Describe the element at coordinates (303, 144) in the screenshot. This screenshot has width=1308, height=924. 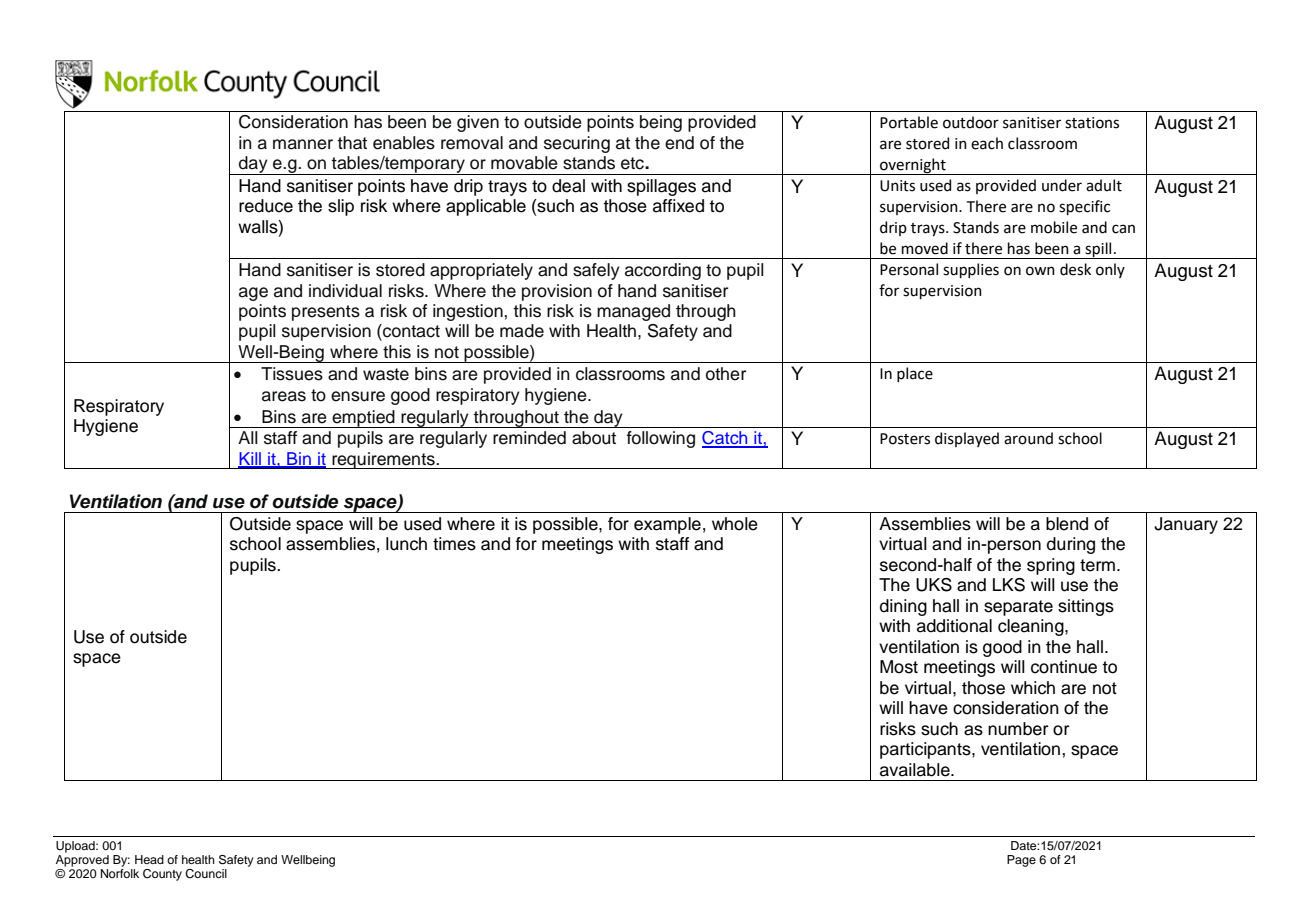
I see `manner` at that location.
